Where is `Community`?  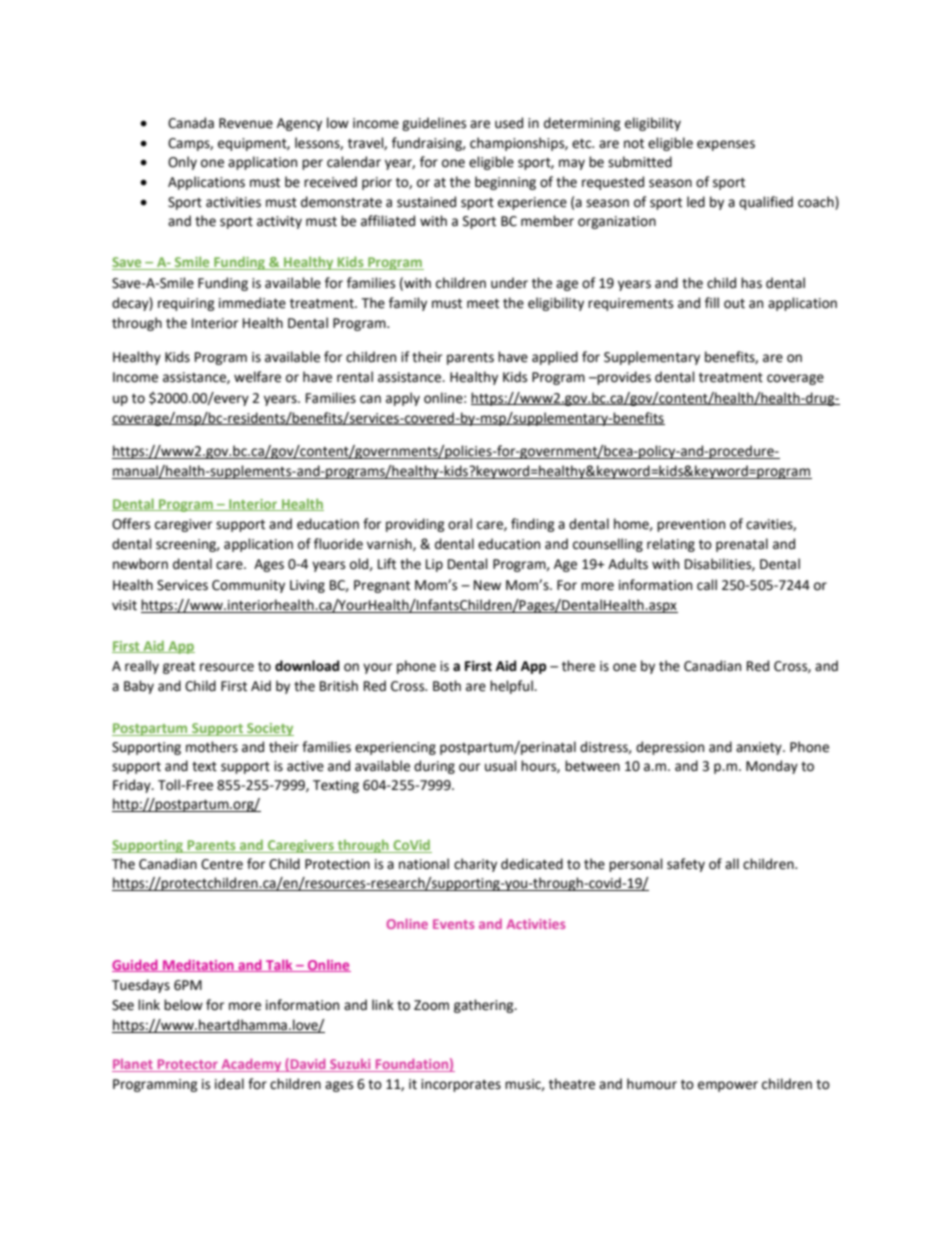 Community is located at coordinates (248, 586).
